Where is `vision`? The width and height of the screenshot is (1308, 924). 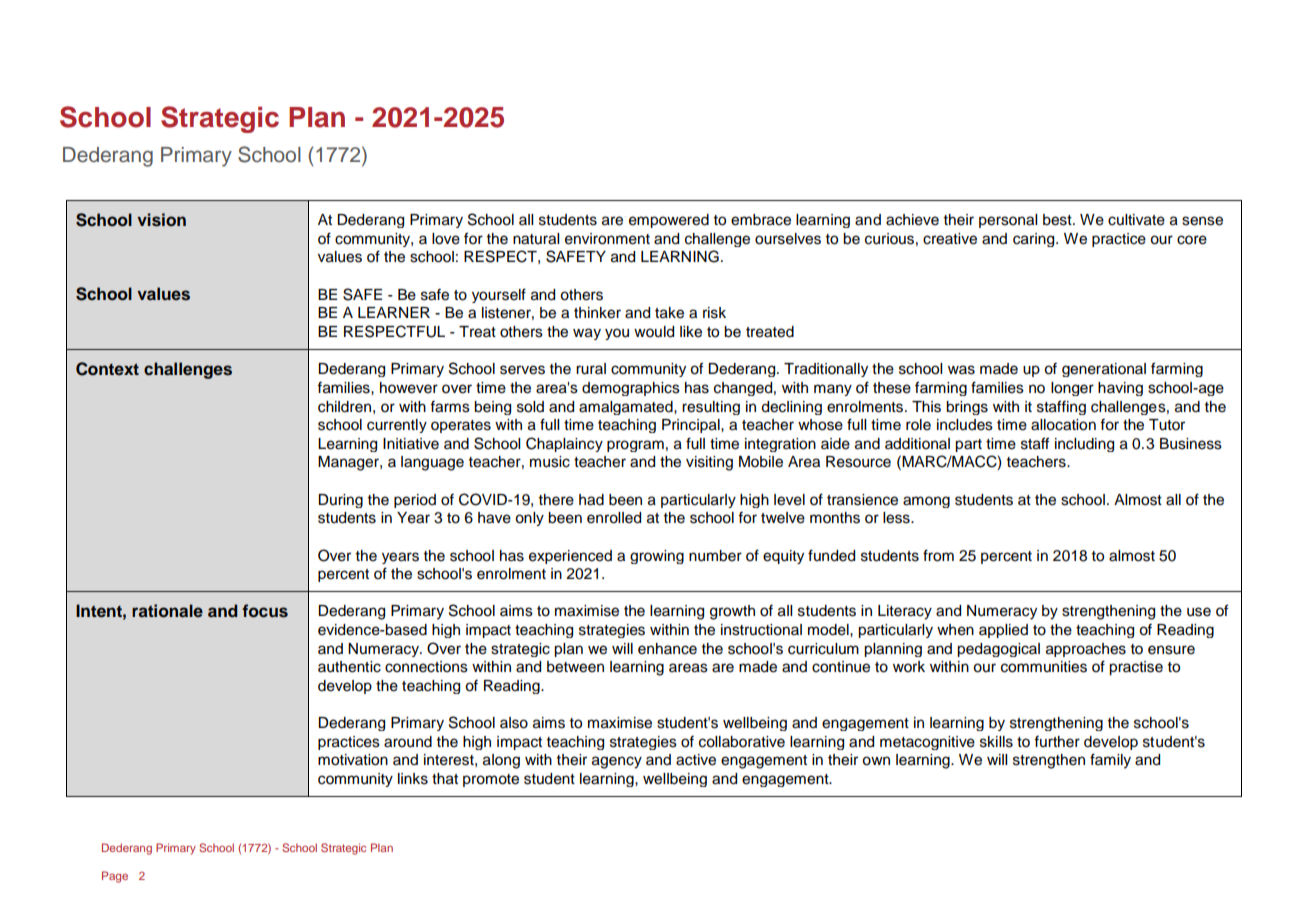
vision is located at coordinates (161, 220).
